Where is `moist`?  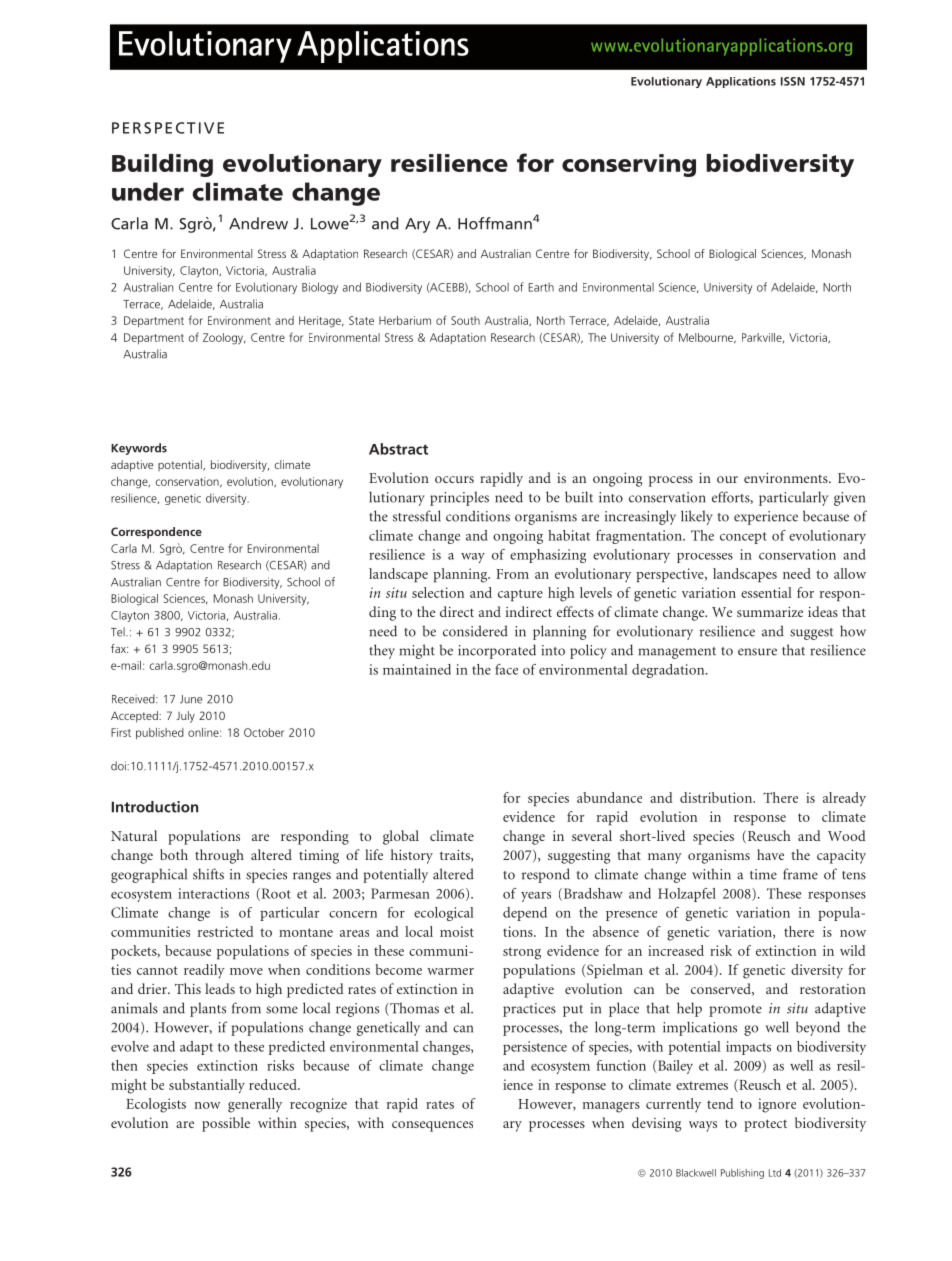
moist is located at coordinates (457, 931).
